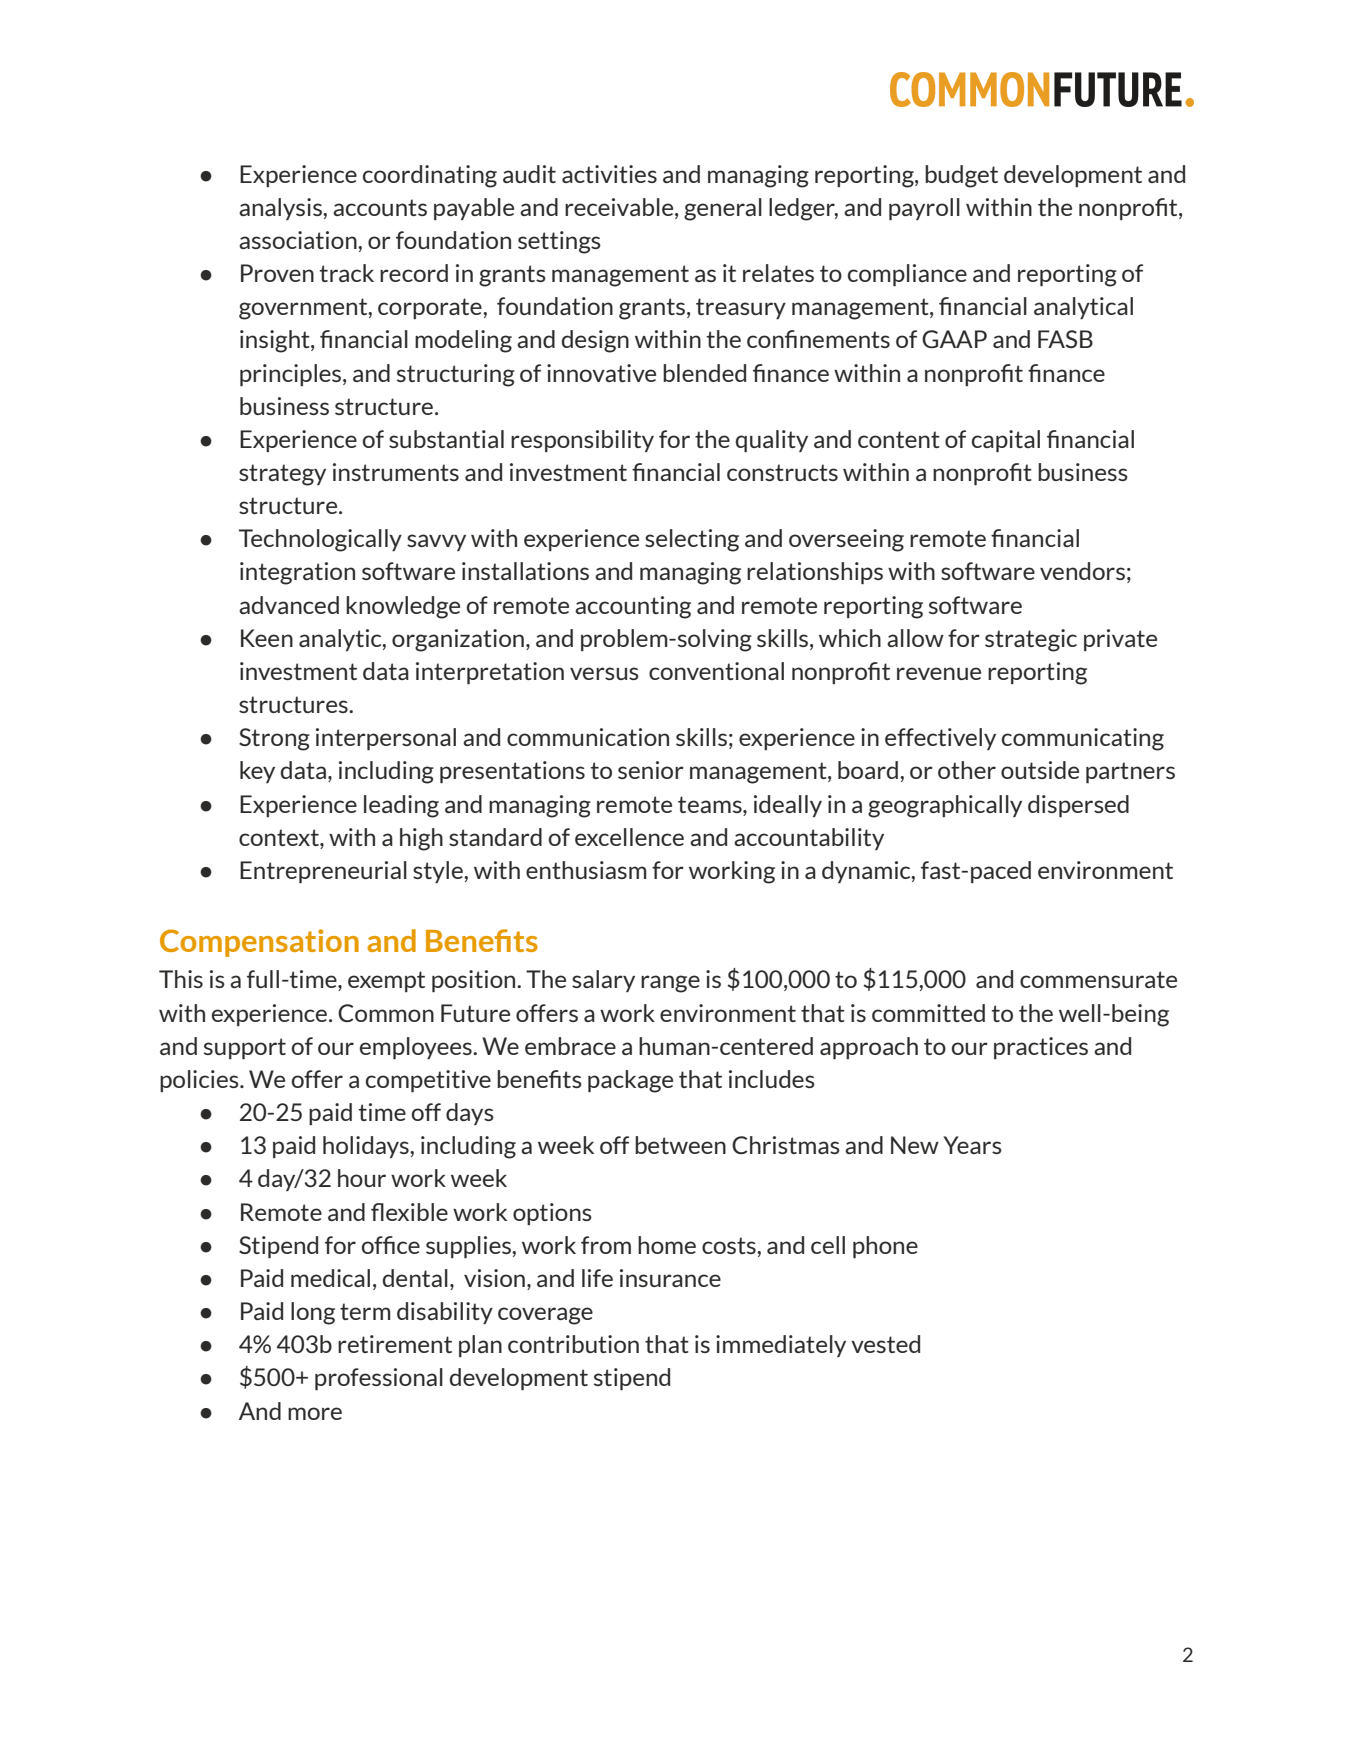 This document has width=1353, height=1751. What do you see at coordinates (961, 176) in the document?
I see `budget` at bounding box center [961, 176].
